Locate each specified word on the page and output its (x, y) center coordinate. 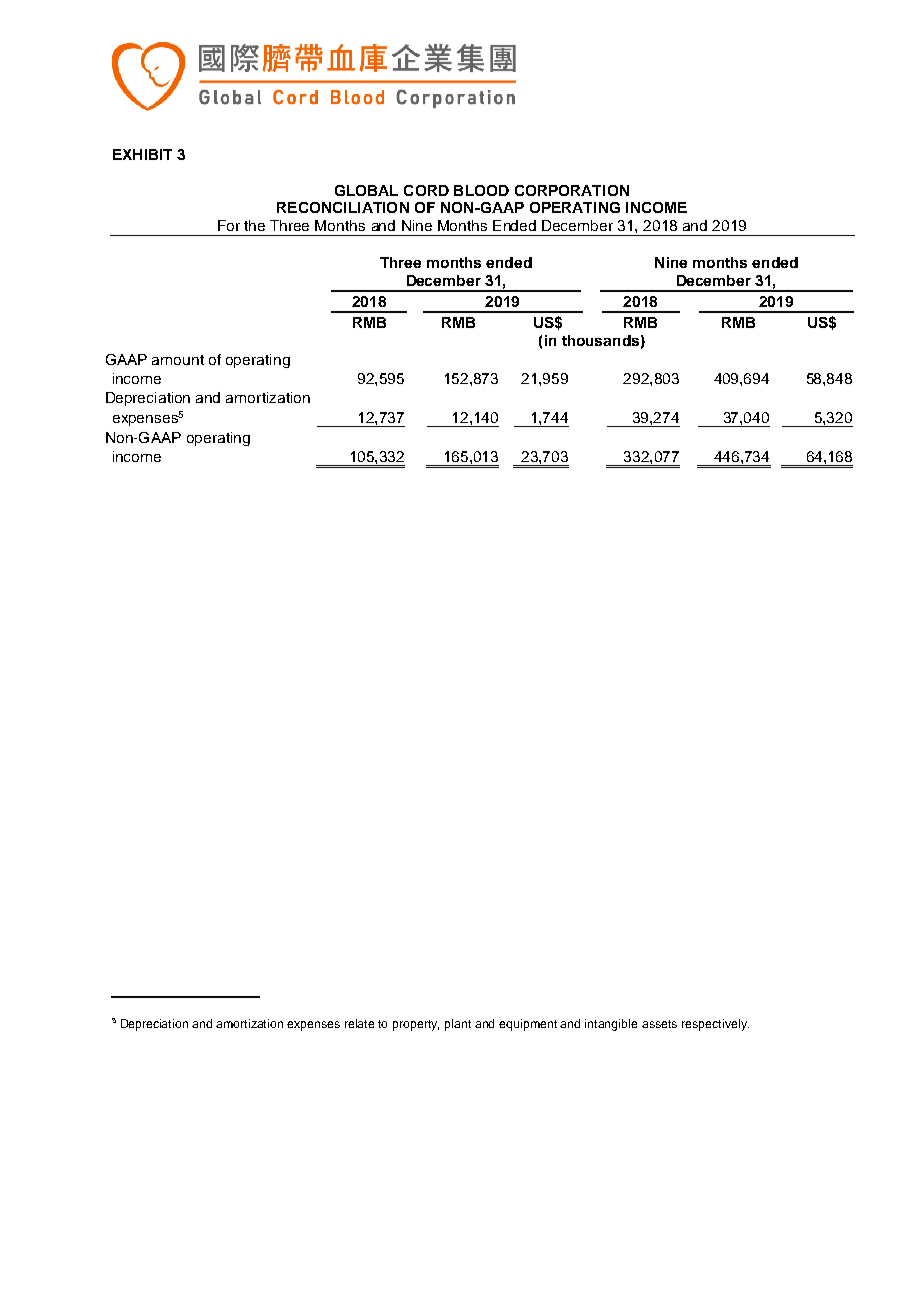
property (416, 1025)
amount (178, 360)
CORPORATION (572, 190)
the (254, 225)
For (229, 225)
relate (359, 1023)
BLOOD (481, 190)
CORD (426, 190)
